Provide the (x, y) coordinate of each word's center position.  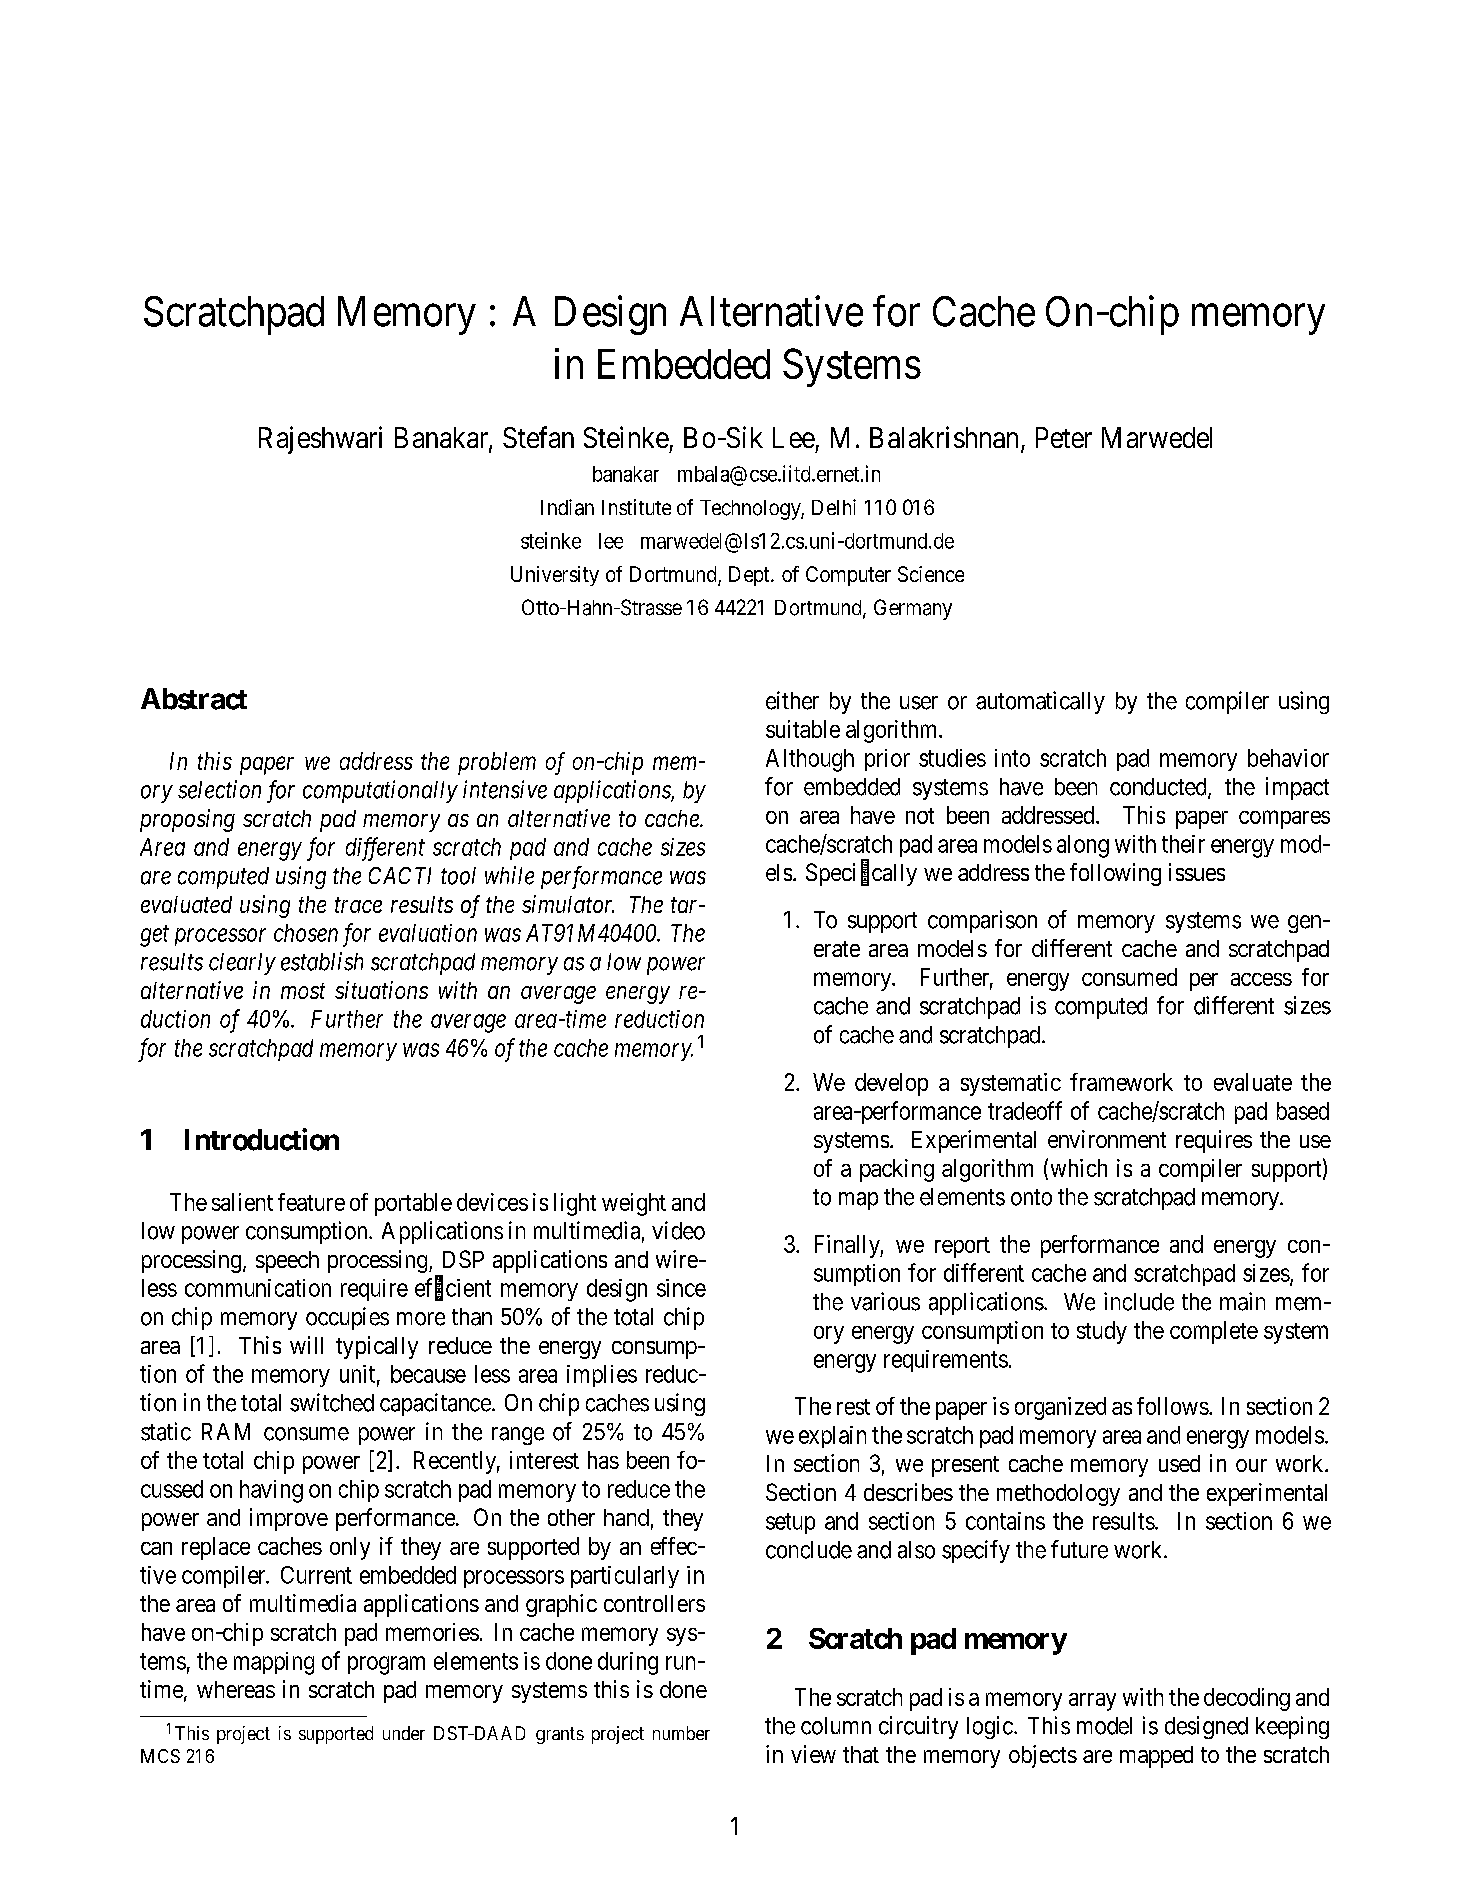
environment (1107, 1139)
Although (810, 760)
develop (891, 1084)
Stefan (538, 437)
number (681, 1733)
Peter (1064, 437)
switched (332, 1402)
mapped (1156, 1757)
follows (1173, 1406)
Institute (636, 507)
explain (832, 1437)
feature (311, 1202)
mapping (274, 1663)
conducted (1159, 788)
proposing (187, 820)
